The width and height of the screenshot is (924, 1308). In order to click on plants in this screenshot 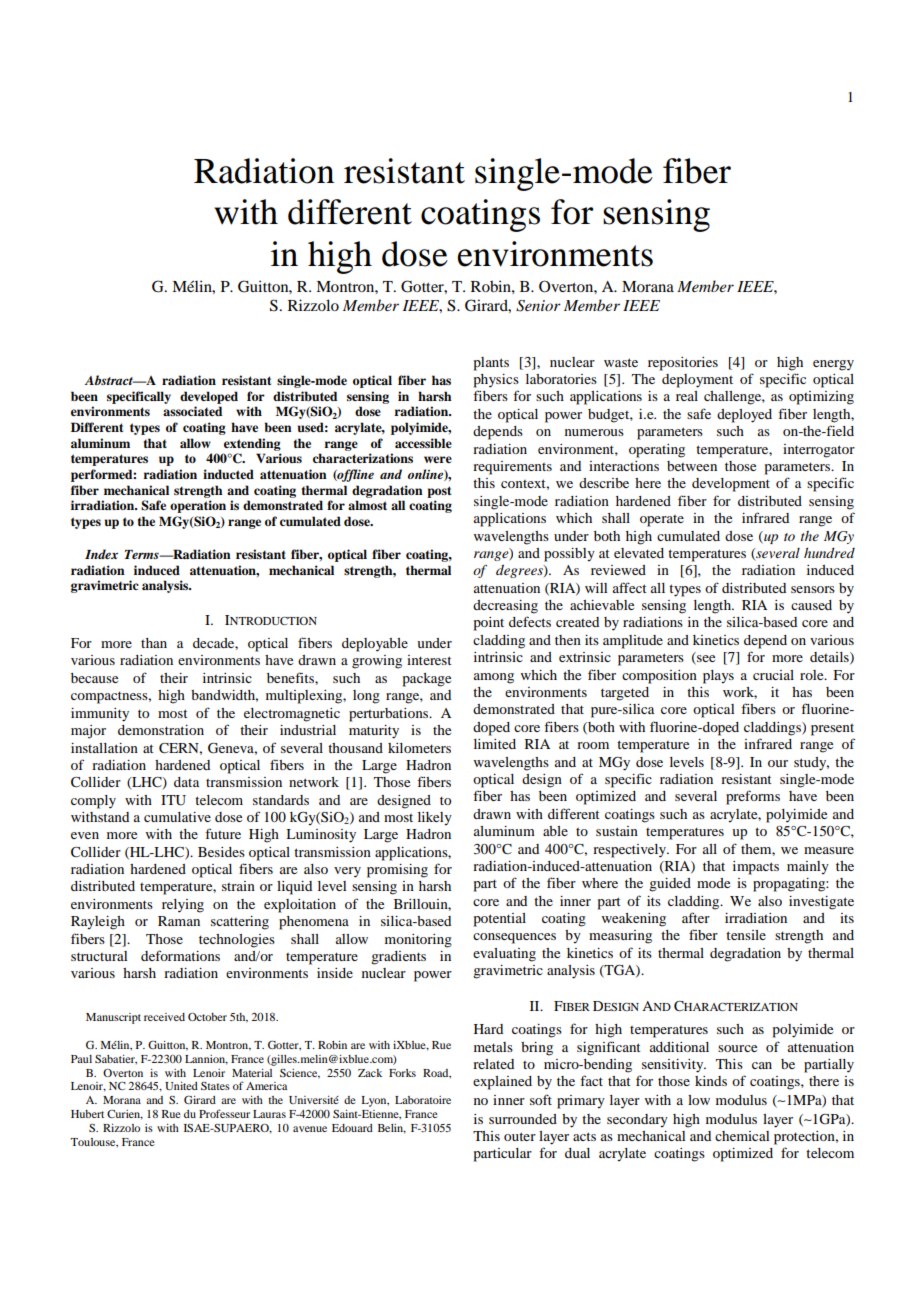, I will do `click(491, 364)`.
